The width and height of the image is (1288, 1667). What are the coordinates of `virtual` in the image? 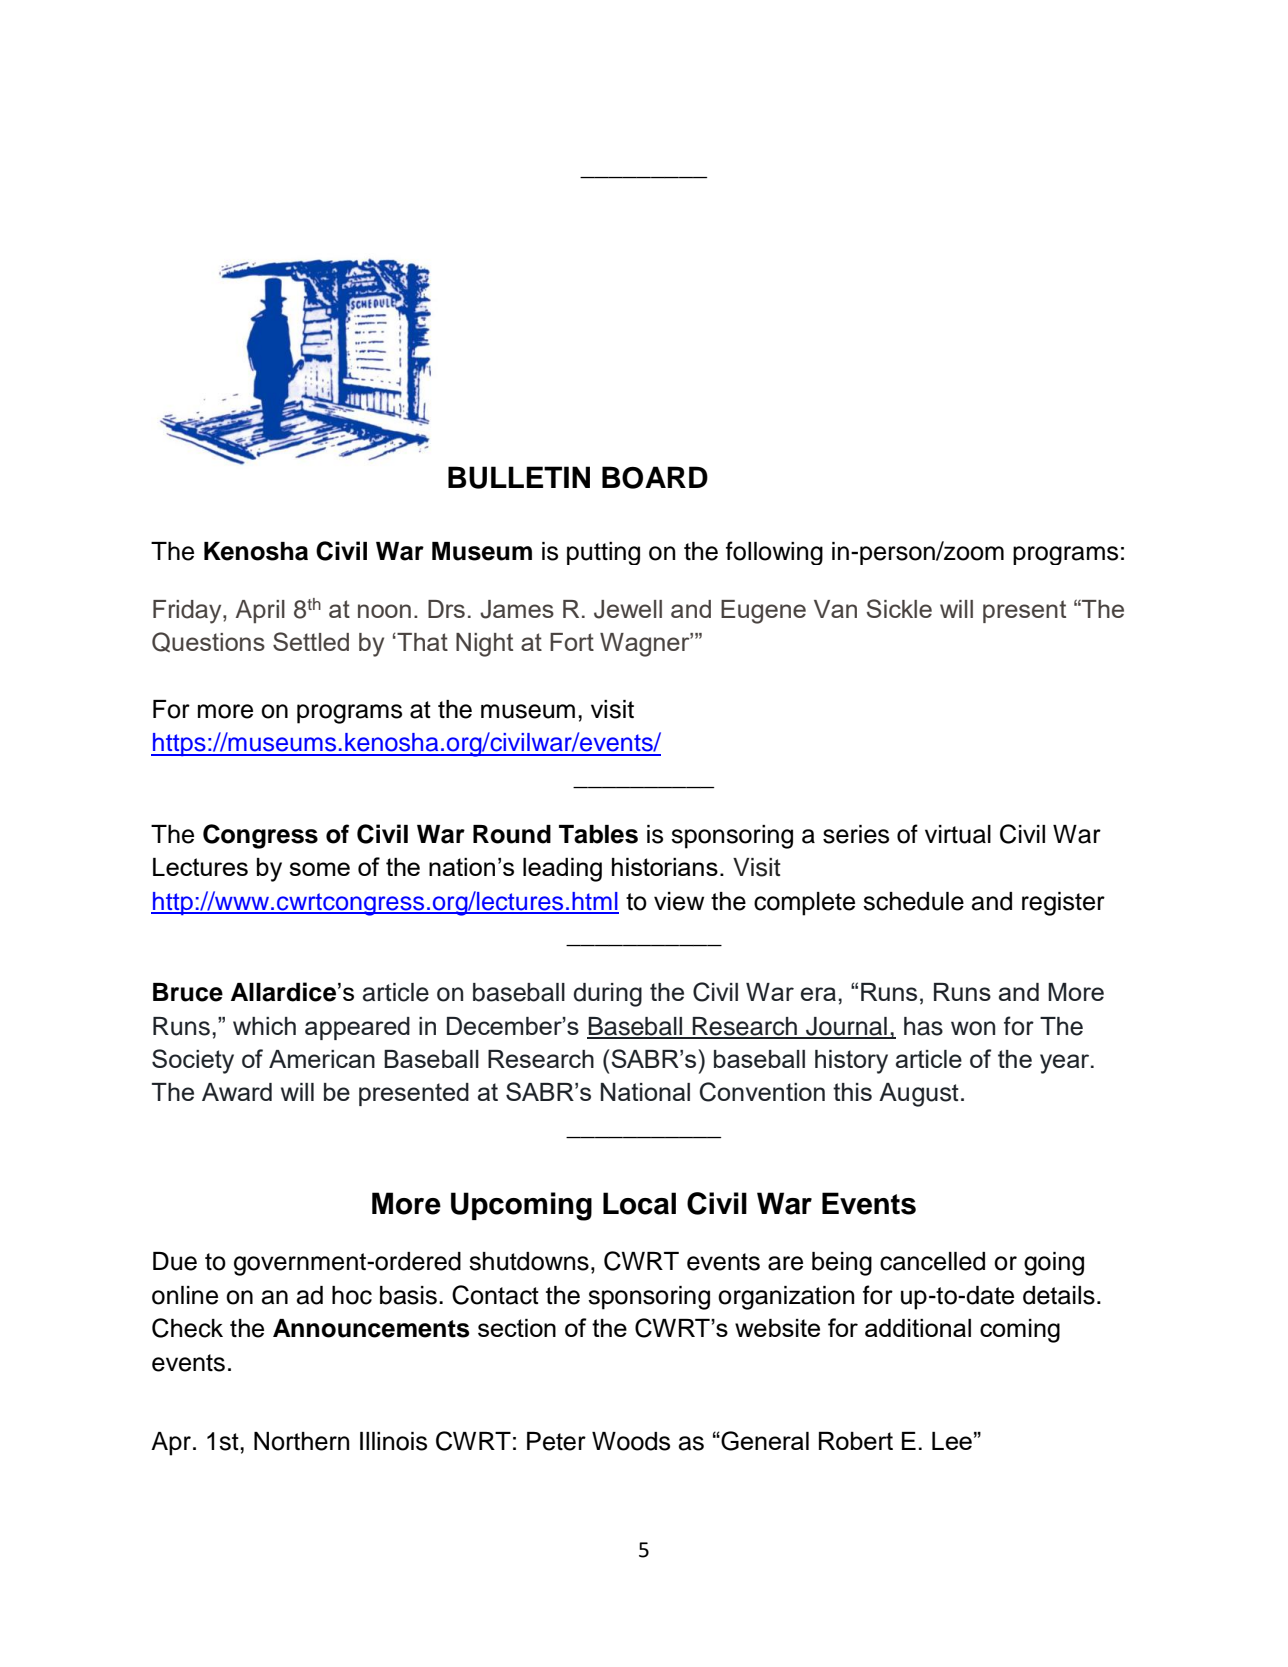 It's located at (958, 834).
